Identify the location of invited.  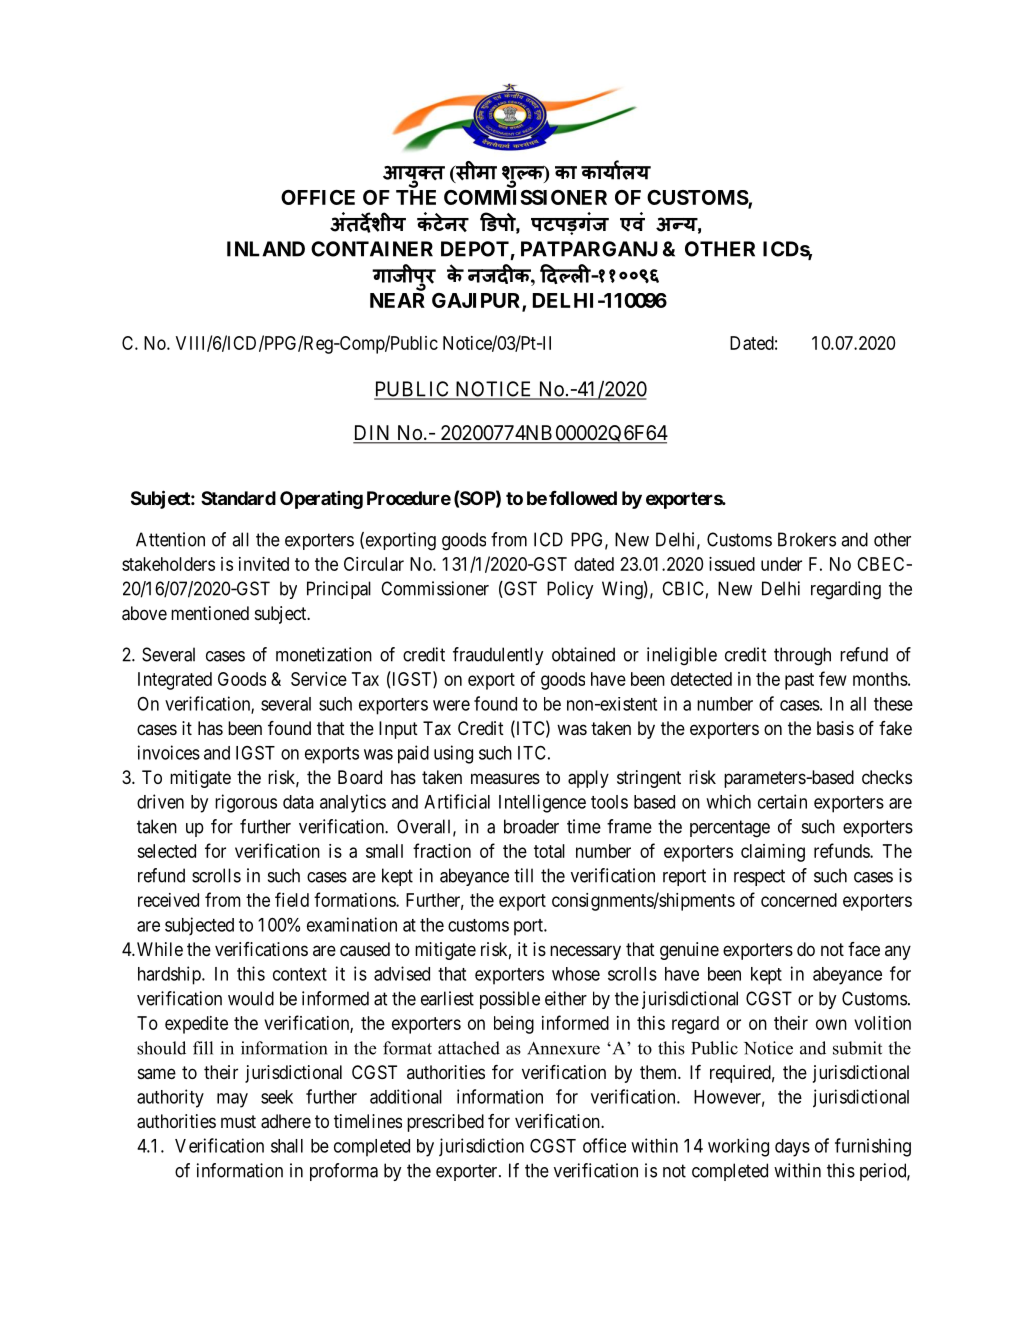
(264, 564).
